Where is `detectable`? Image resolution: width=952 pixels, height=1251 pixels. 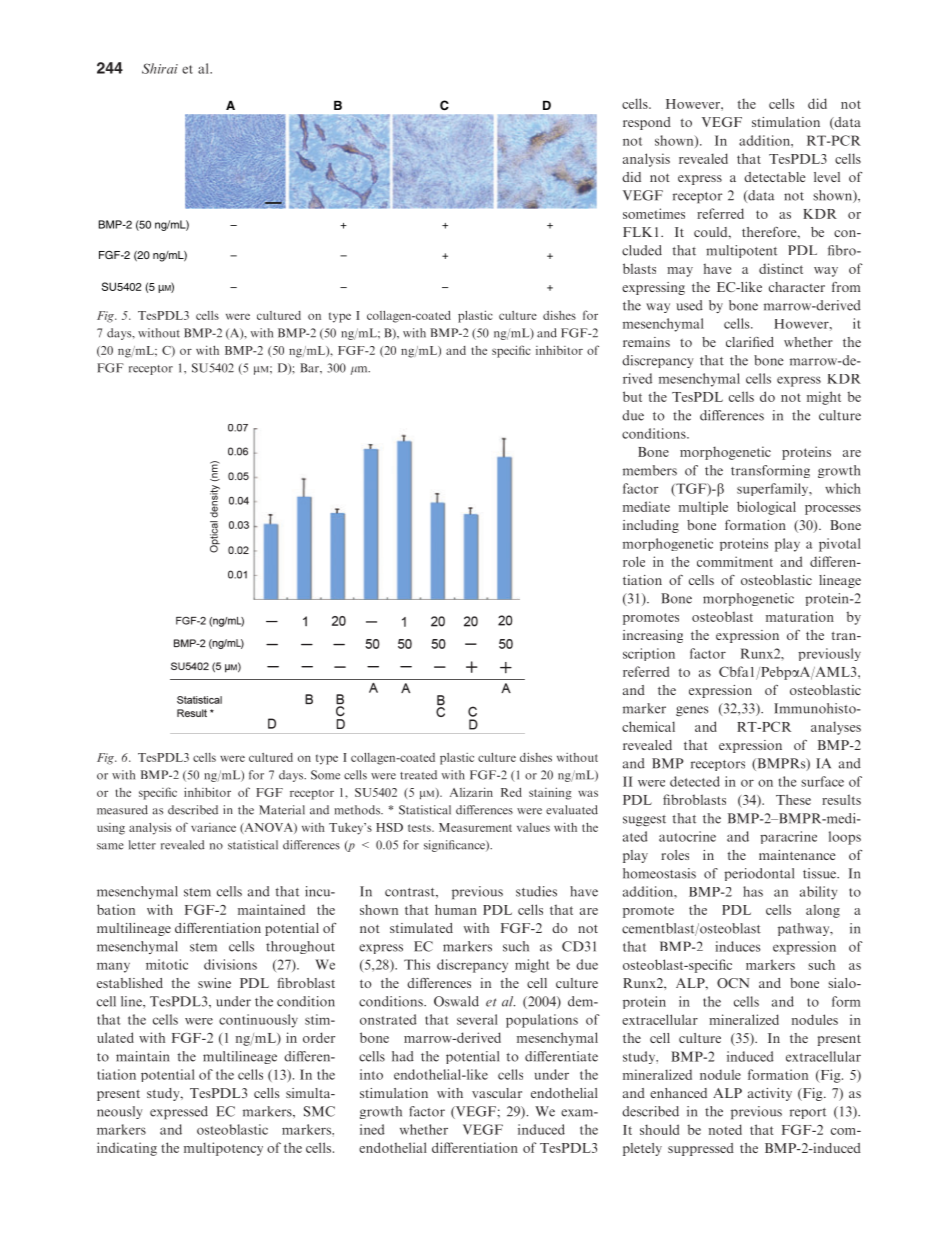 detectable is located at coordinates (775, 177).
